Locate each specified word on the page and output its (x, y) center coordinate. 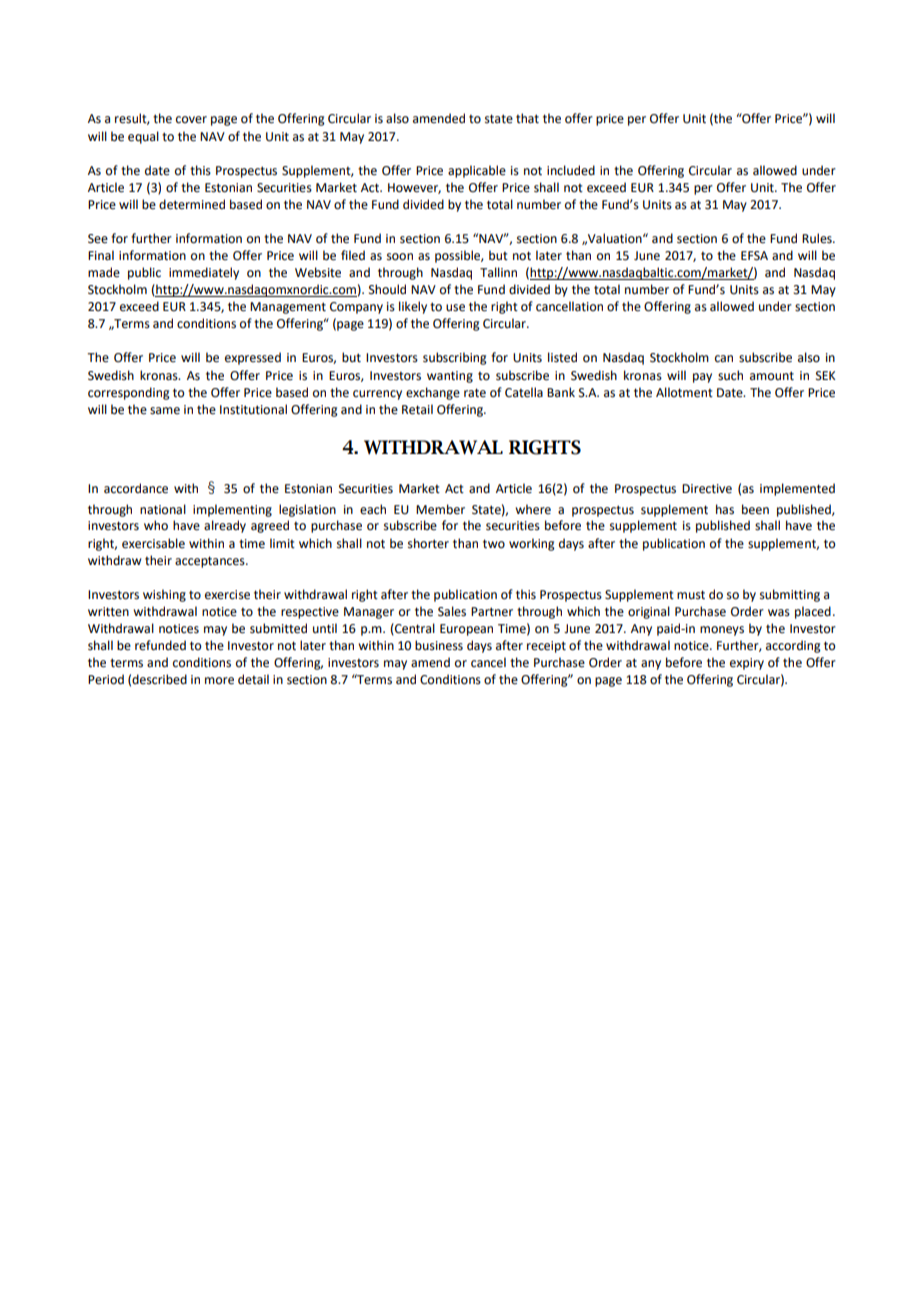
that (527, 118)
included (571, 170)
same (165, 411)
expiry (747, 664)
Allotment (684, 392)
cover (191, 120)
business (439, 645)
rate (475, 393)
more (219, 681)
